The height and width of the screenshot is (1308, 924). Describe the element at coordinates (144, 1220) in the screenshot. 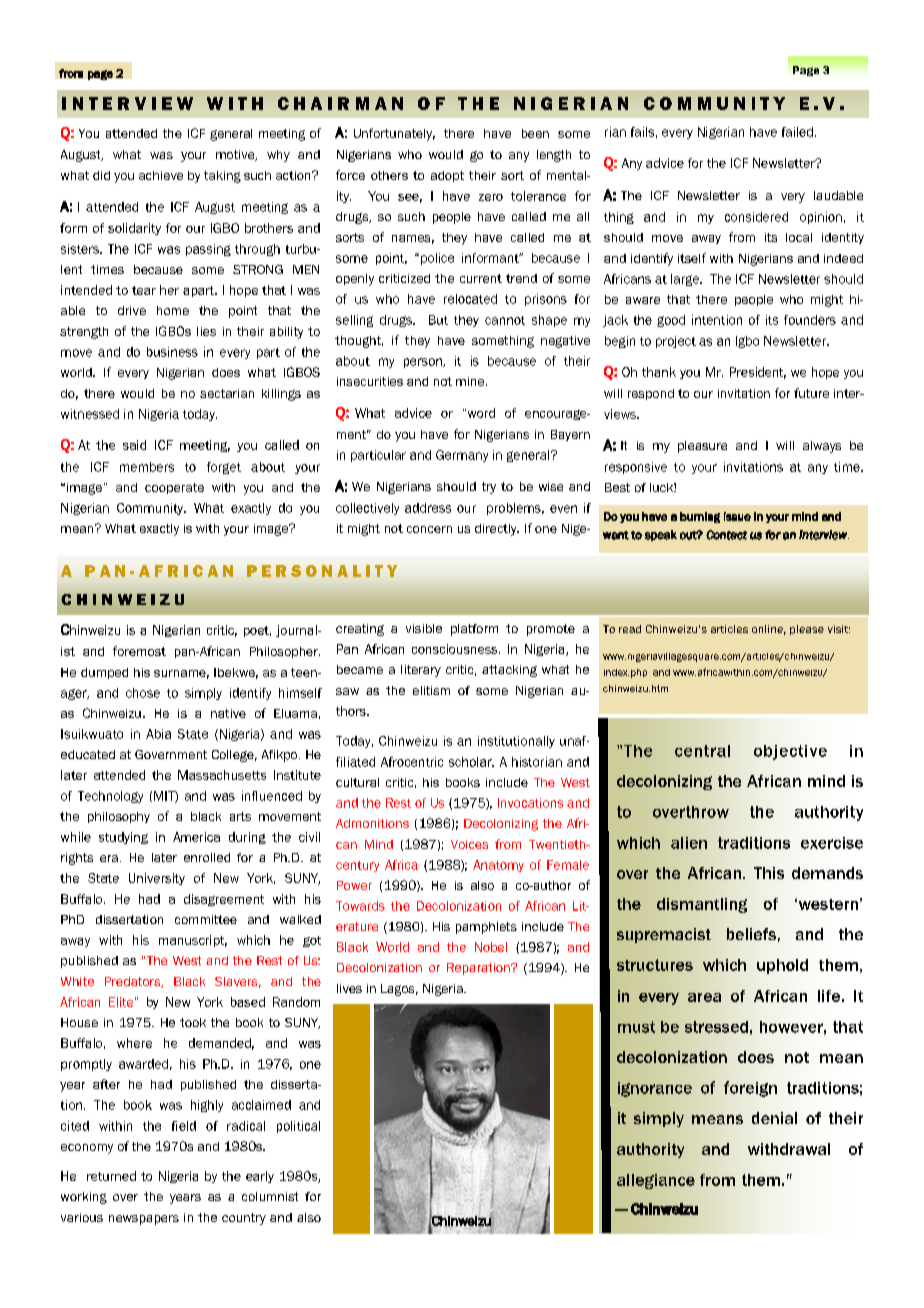

I see `newspapers` at that location.
